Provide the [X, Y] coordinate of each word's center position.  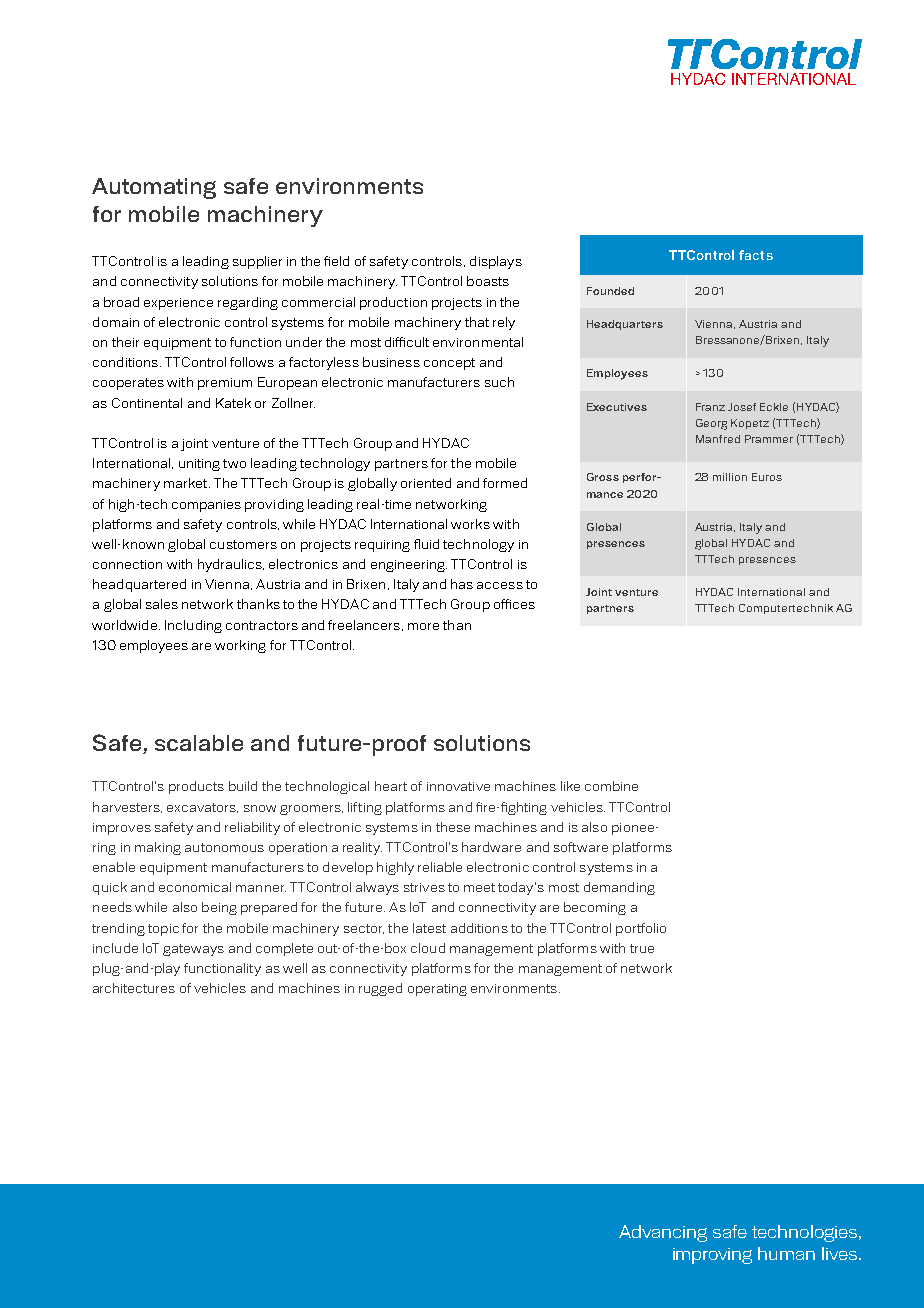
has [462, 584]
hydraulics [231, 565]
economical [195, 887]
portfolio [641, 929]
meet [479, 887]
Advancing [663, 1233]
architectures [134, 988]
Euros [767, 477]
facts [756, 255]
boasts [488, 281]
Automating [154, 188]
